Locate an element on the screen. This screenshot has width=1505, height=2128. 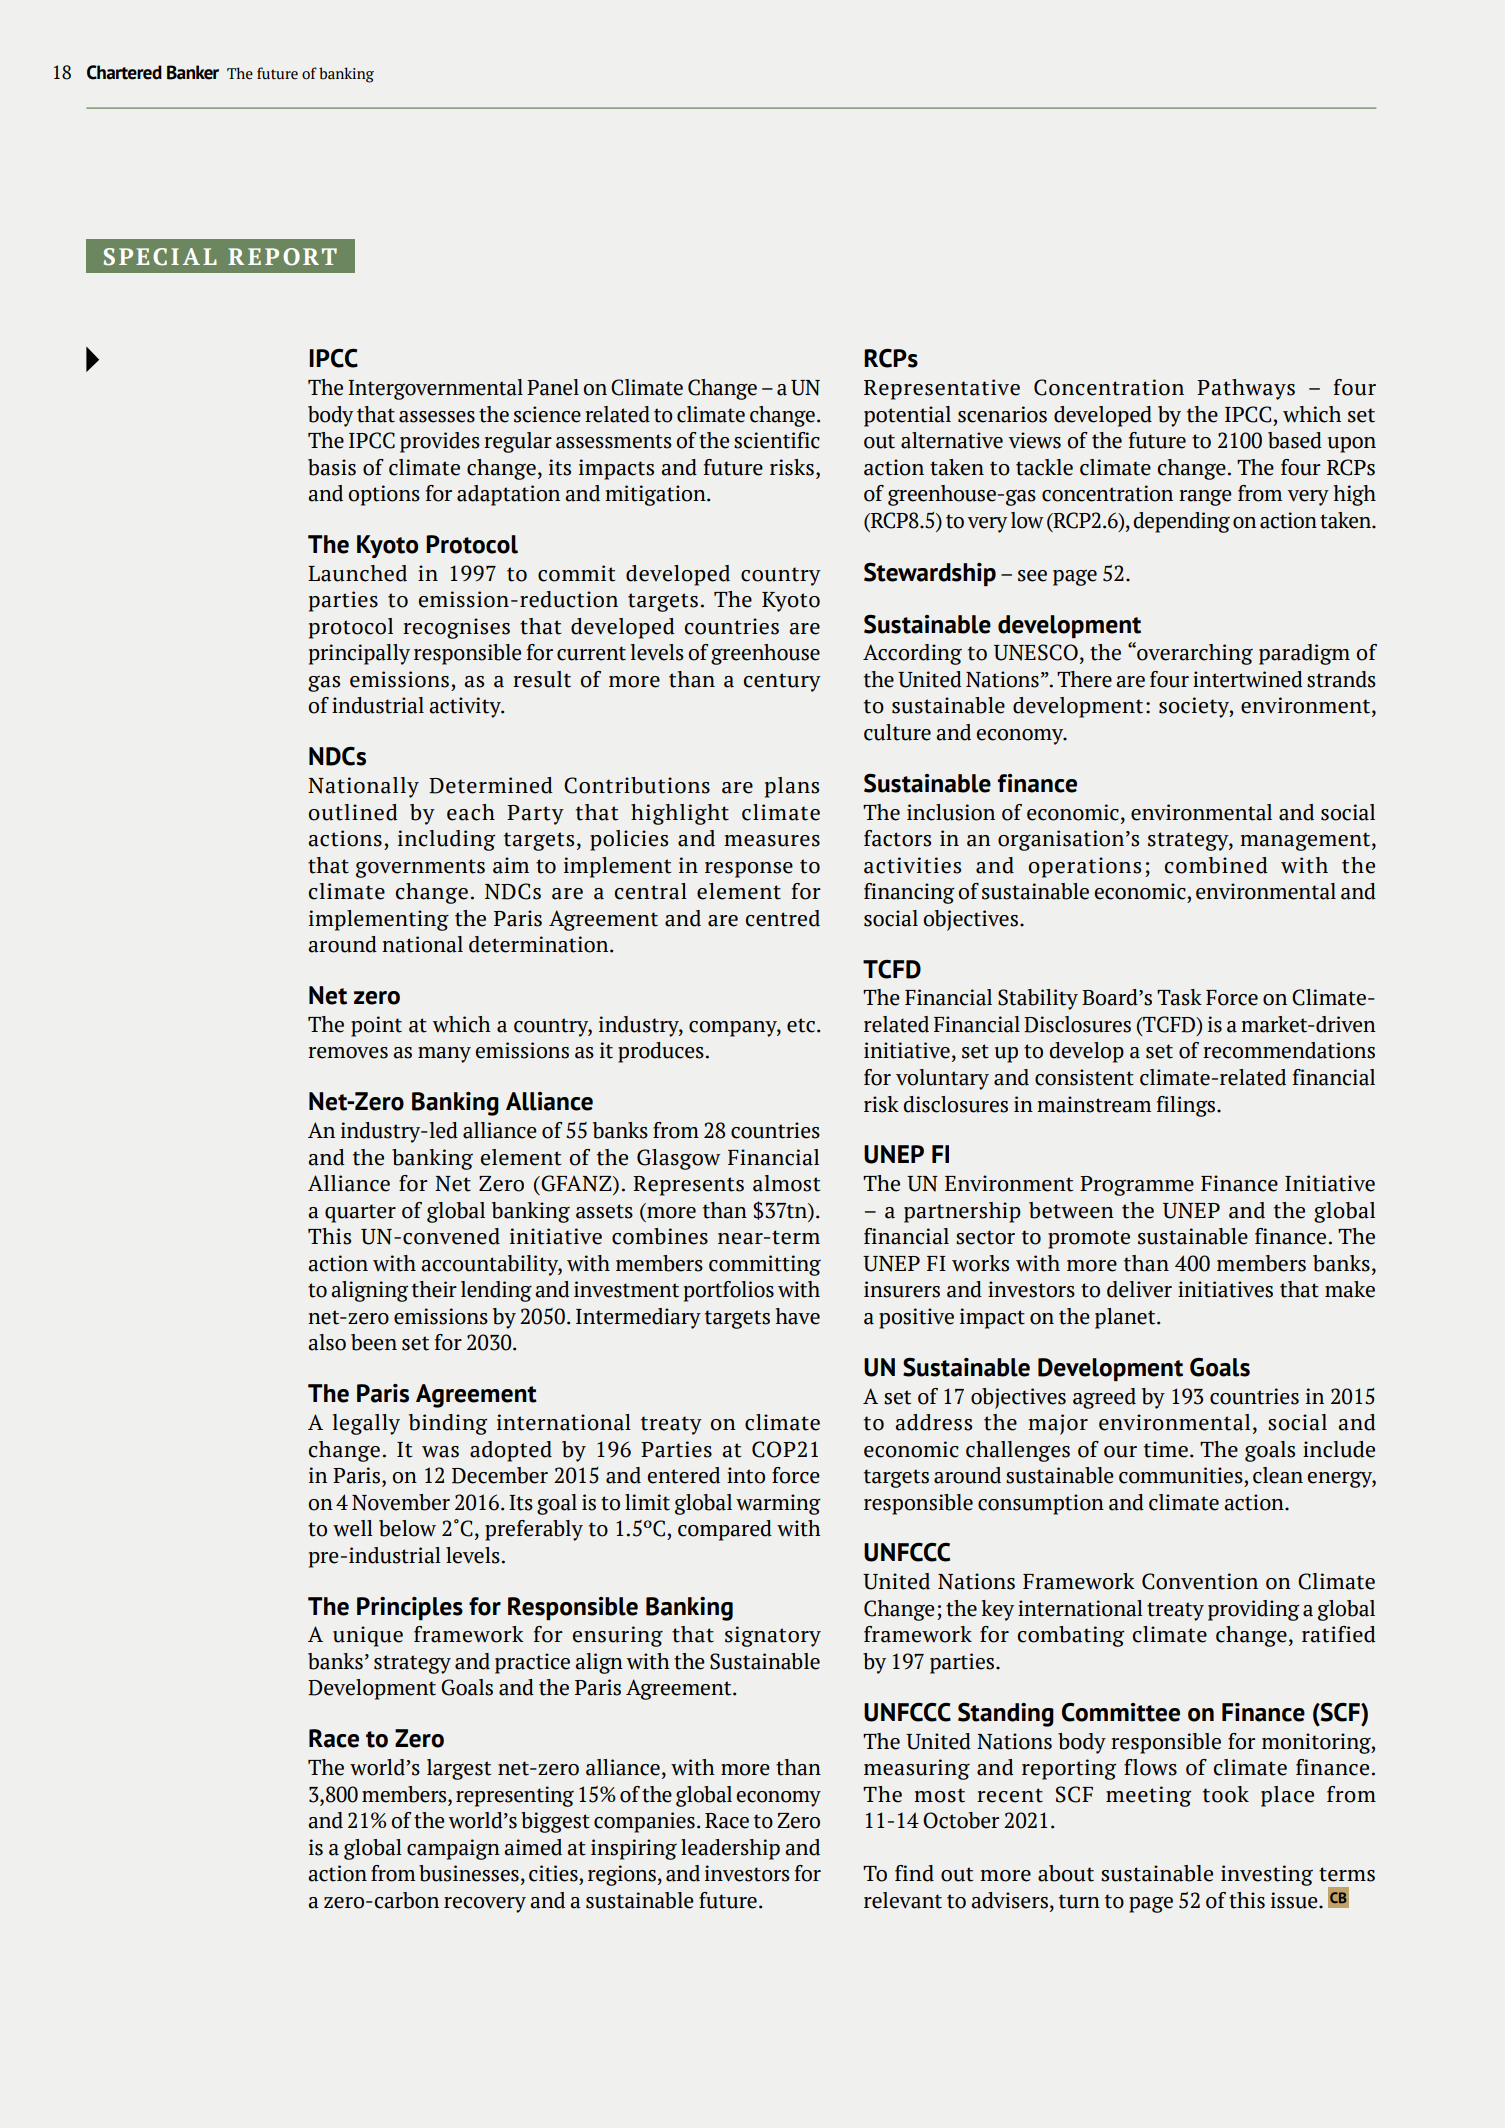
removes is located at coordinates (348, 1053).
